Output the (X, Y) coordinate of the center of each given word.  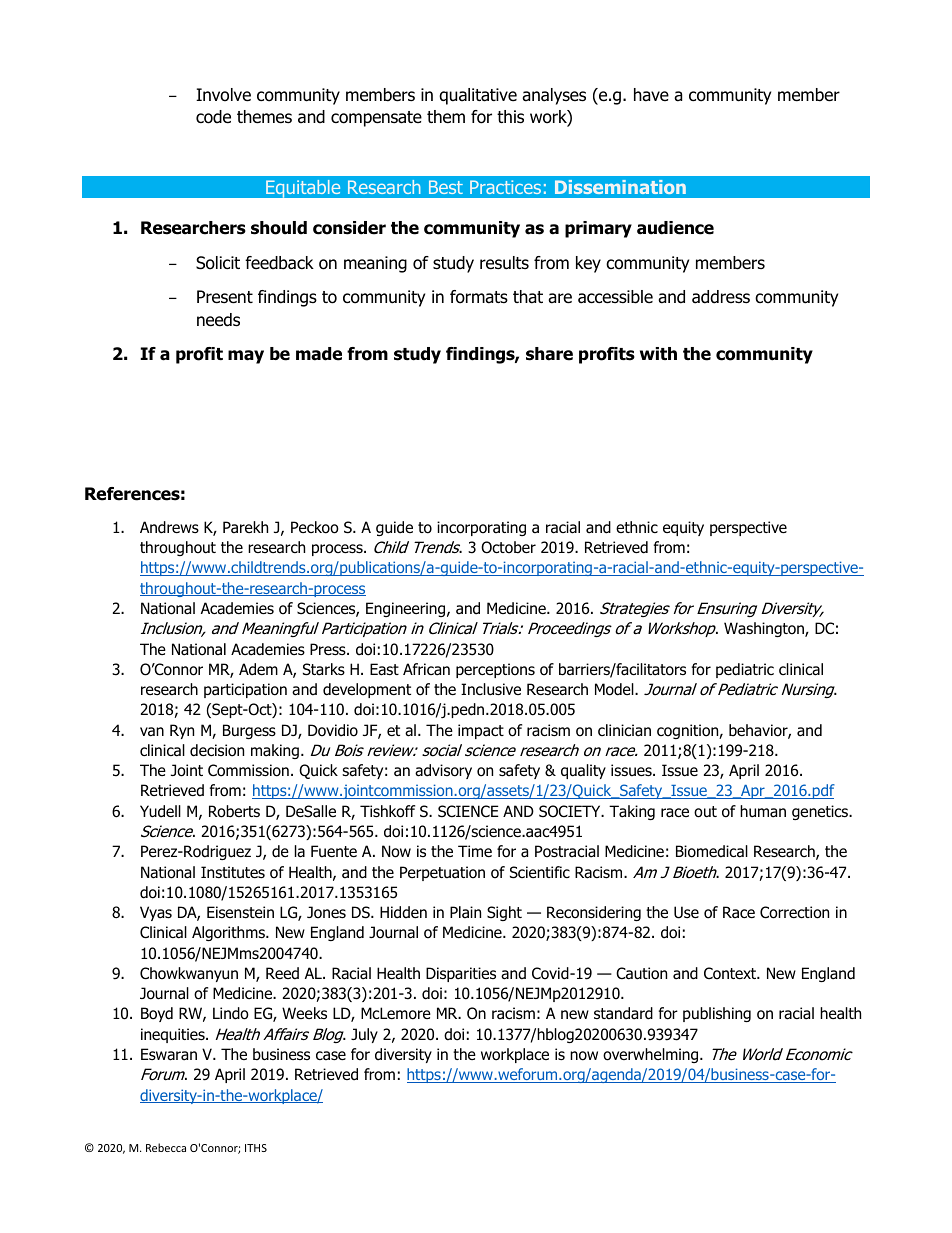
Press (329, 649)
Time (475, 851)
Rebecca (166, 1147)
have (651, 95)
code (213, 117)
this (510, 117)
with (658, 353)
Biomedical (712, 851)
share (549, 354)
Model (615, 689)
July (364, 1035)
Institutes (233, 872)
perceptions (495, 670)
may (246, 357)
